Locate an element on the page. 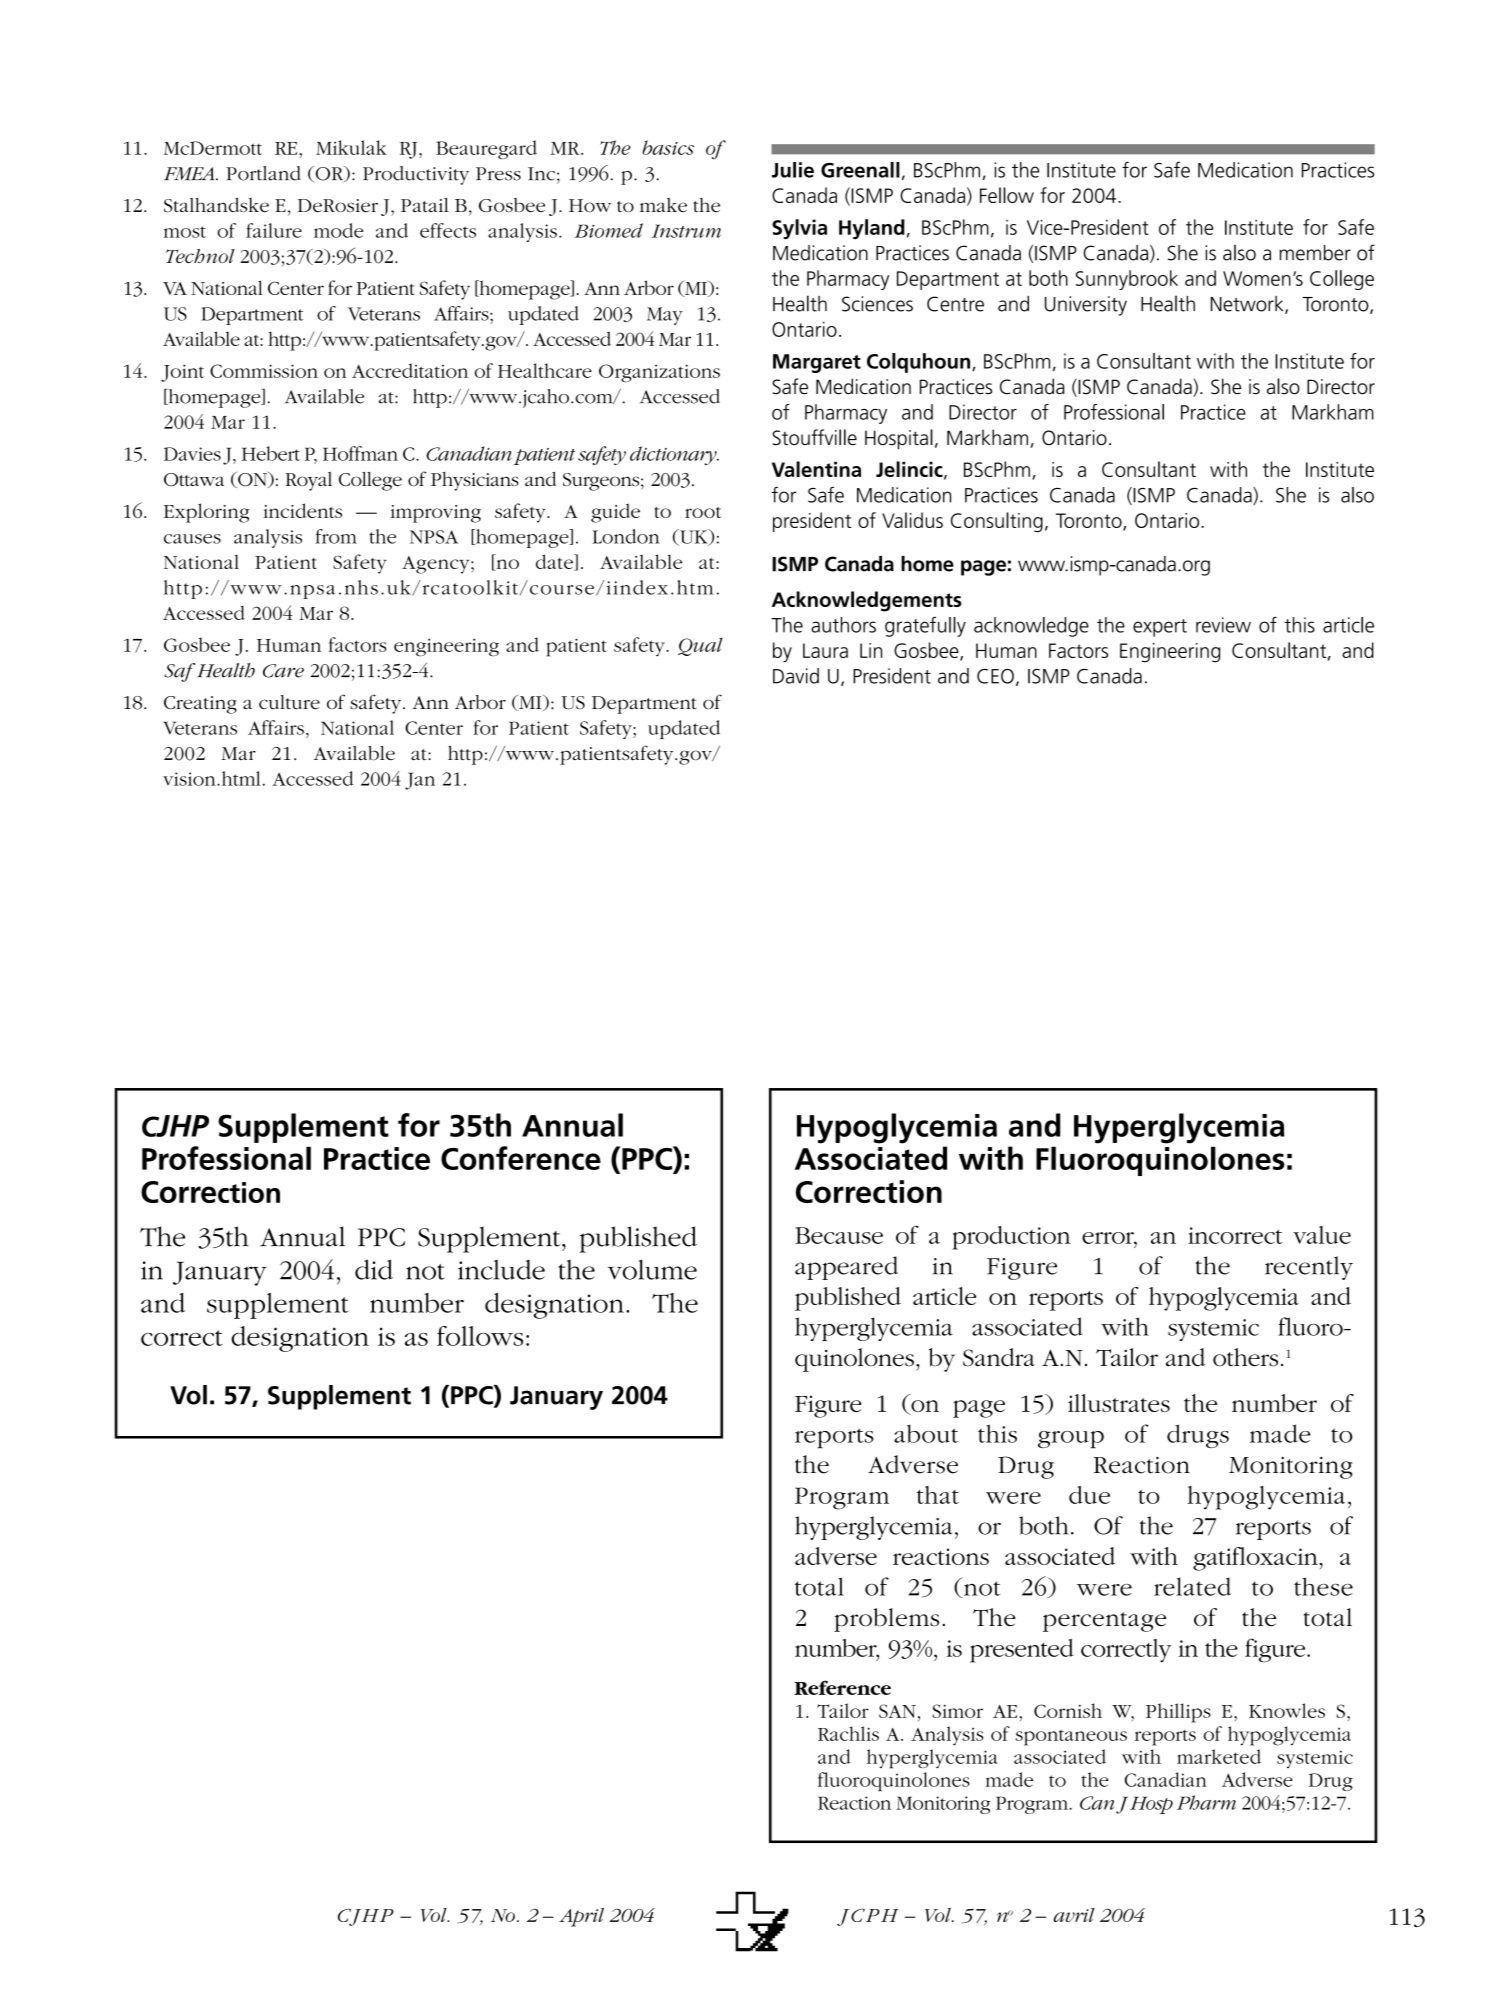 This image has width=1492, height=1996. member is located at coordinates (1315, 253).
